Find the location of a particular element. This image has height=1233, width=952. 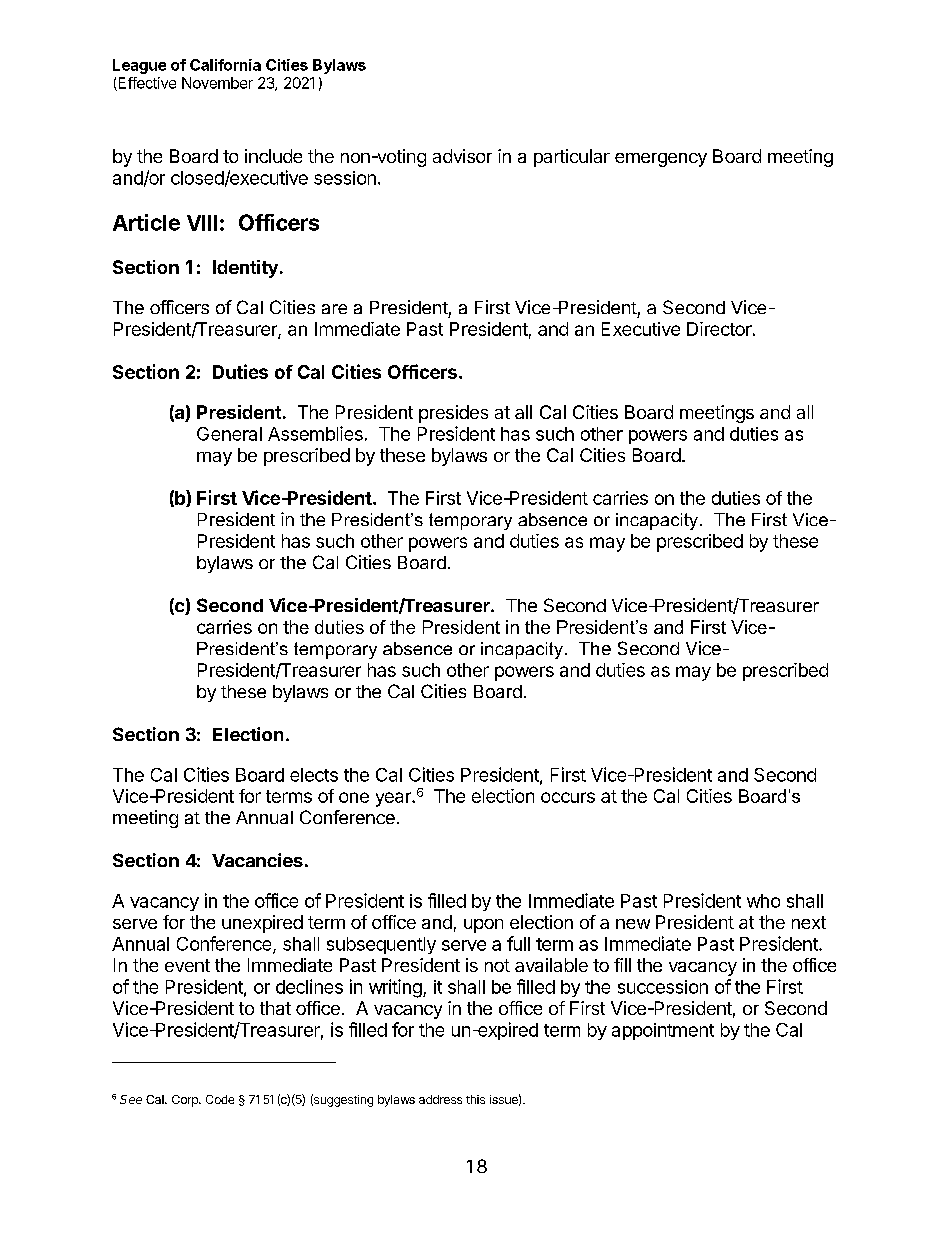

emergency is located at coordinates (661, 160).
